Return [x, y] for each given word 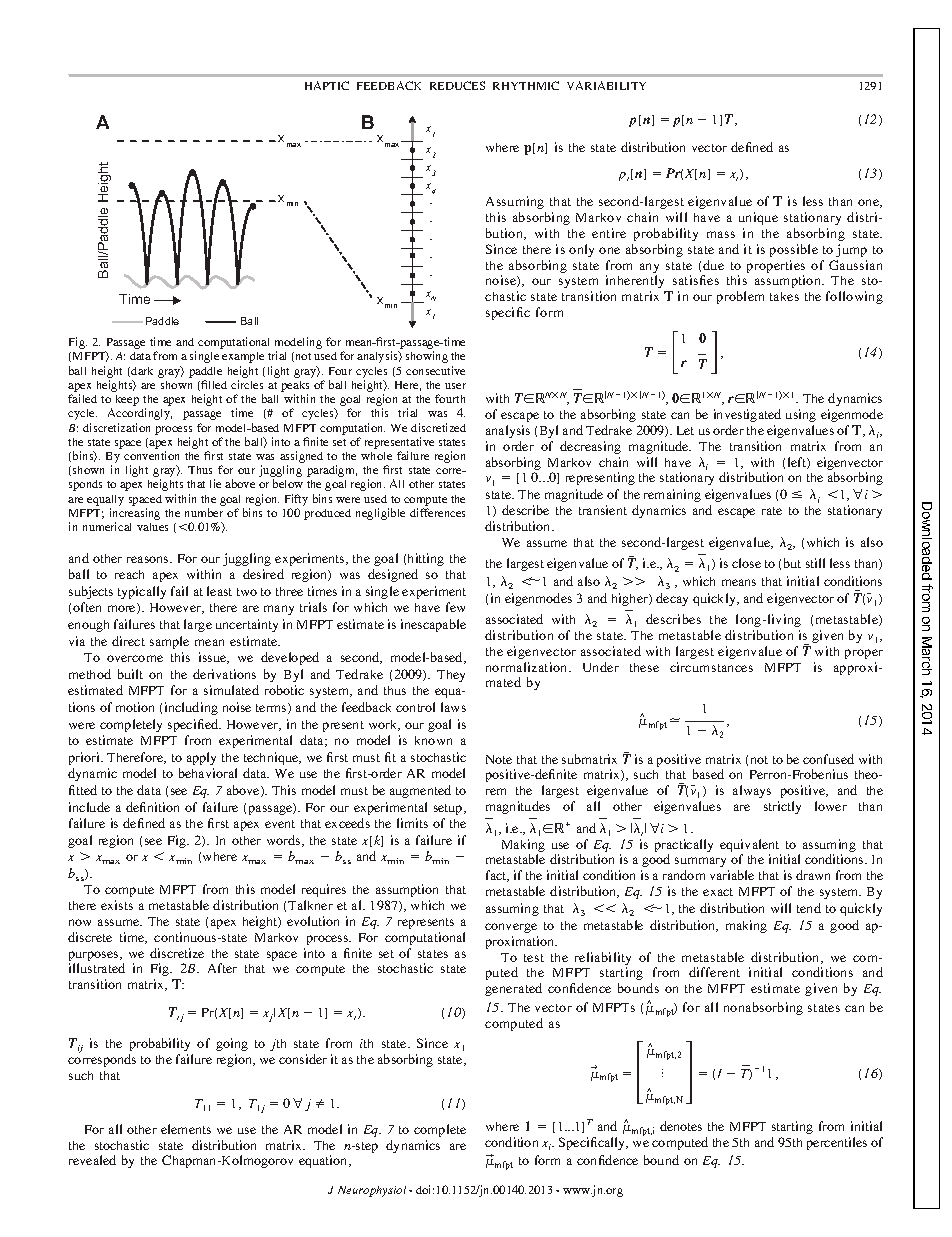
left [798, 463]
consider [303, 1059]
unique [758, 218]
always [752, 791]
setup [449, 809]
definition [152, 807]
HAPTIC [327, 85]
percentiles [837, 1143]
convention [151, 455]
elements [186, 1129]
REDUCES [457, 85]
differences [437, 512]
